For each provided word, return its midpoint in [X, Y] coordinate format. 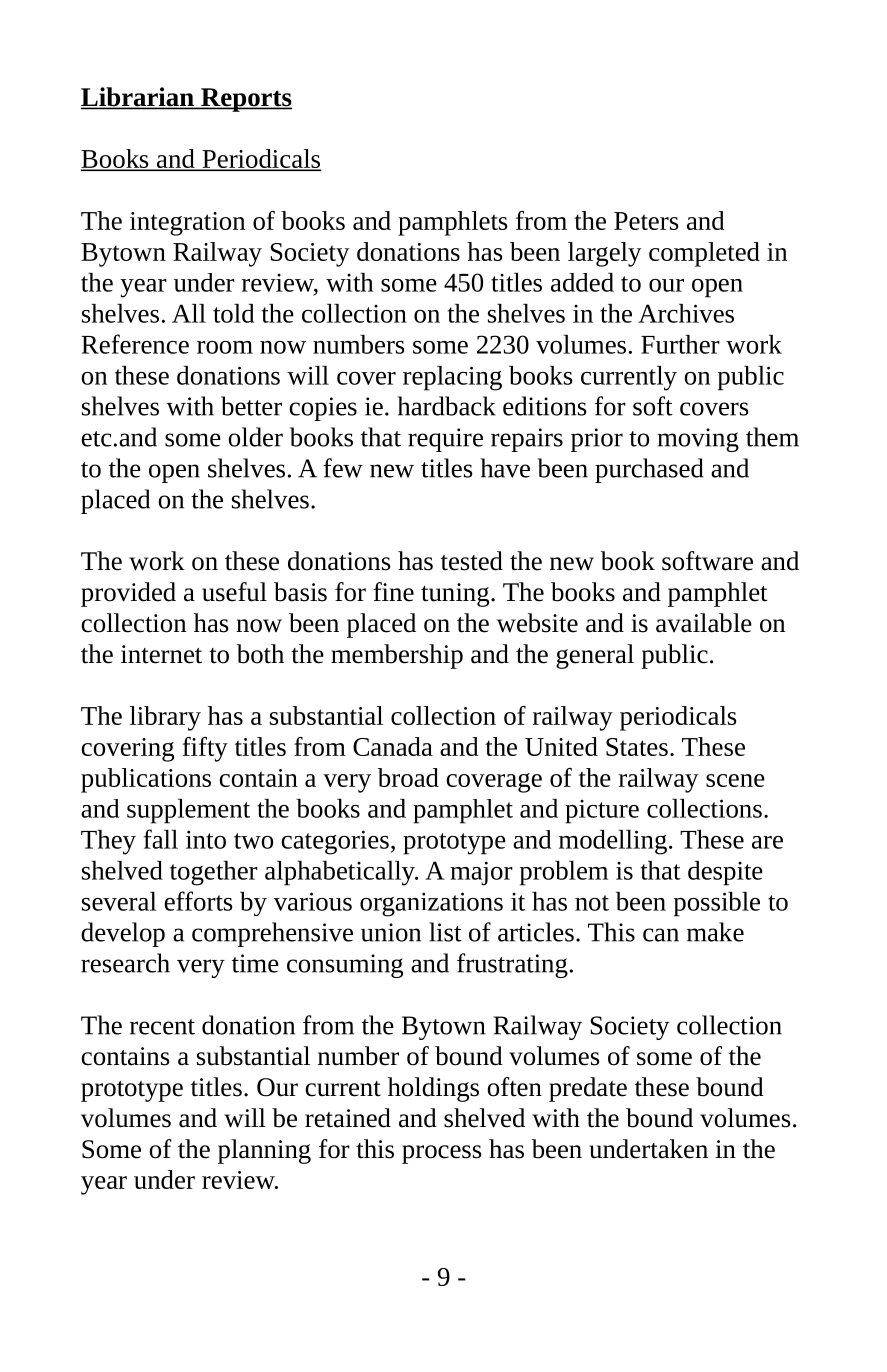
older [255, 437]
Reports [245, 100]
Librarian [138, 98]
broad [408, 777]
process [442, 1154]
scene [735, 780]
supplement [188, 811]
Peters [646, 221]
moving [698, 440]
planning [264, 1151]
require [445, 440]
